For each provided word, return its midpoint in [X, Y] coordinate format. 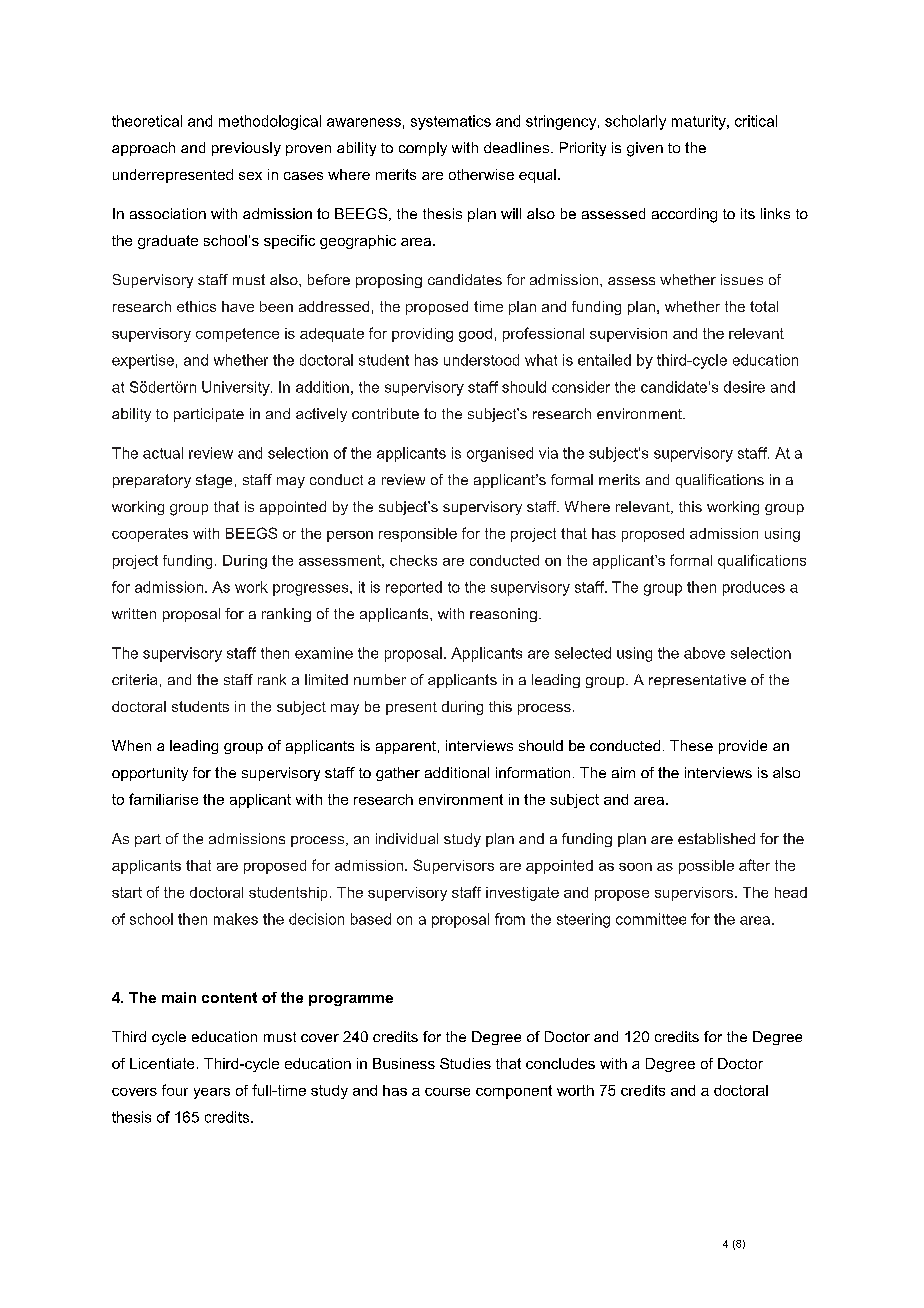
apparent [406, 747]
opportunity [150, 774]
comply [423, 149]
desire [744, 387]
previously [246, 149]
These [691, 745]
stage [214, 481]
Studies [465, 1063]
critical [756, 121]
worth [575, 1090]
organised [500, 454]
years [212, 1093]
